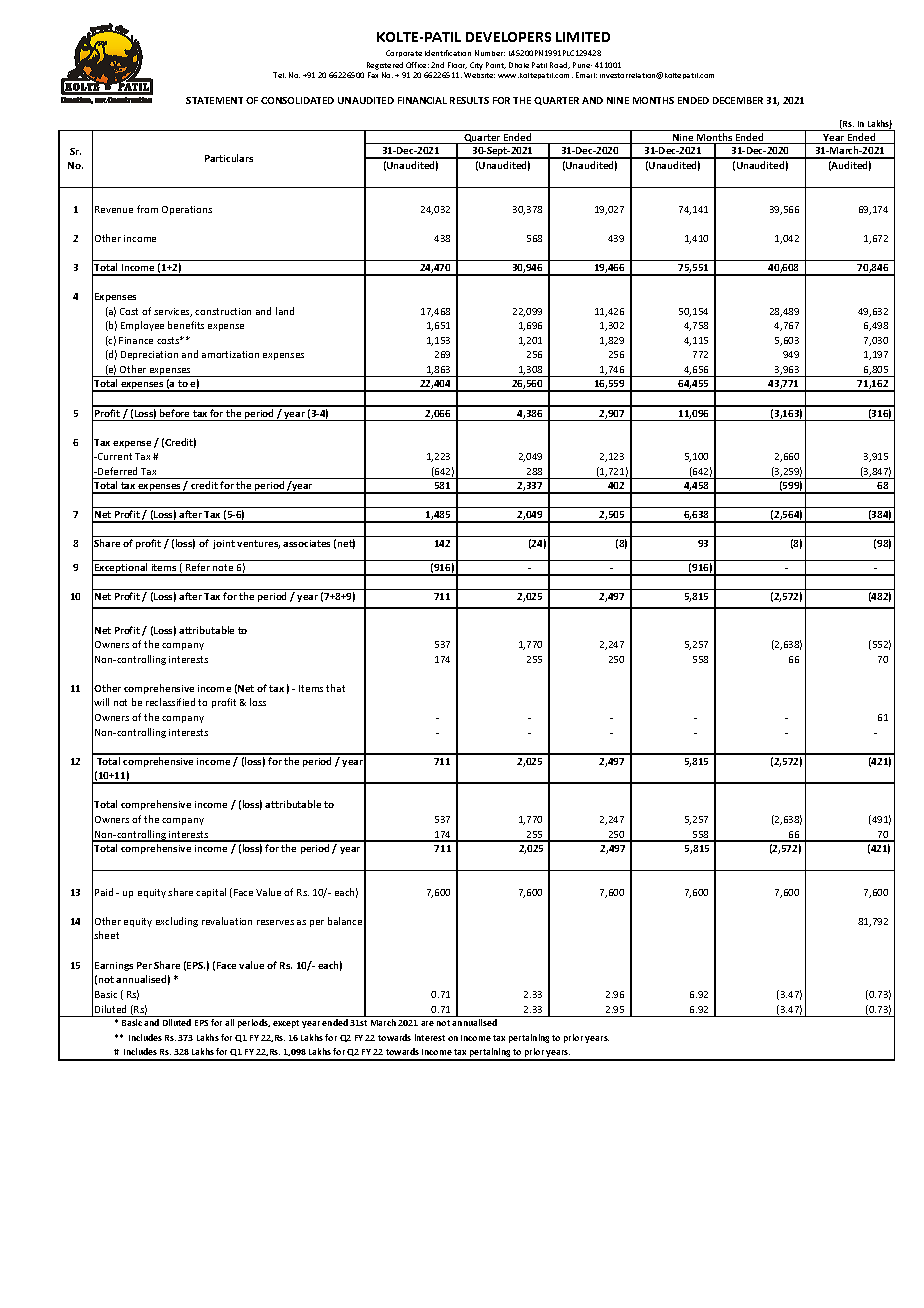  What do you see at coordinates (229, 1022) in the screenshot?
I see `all` at bounding box center [229, 1022].
